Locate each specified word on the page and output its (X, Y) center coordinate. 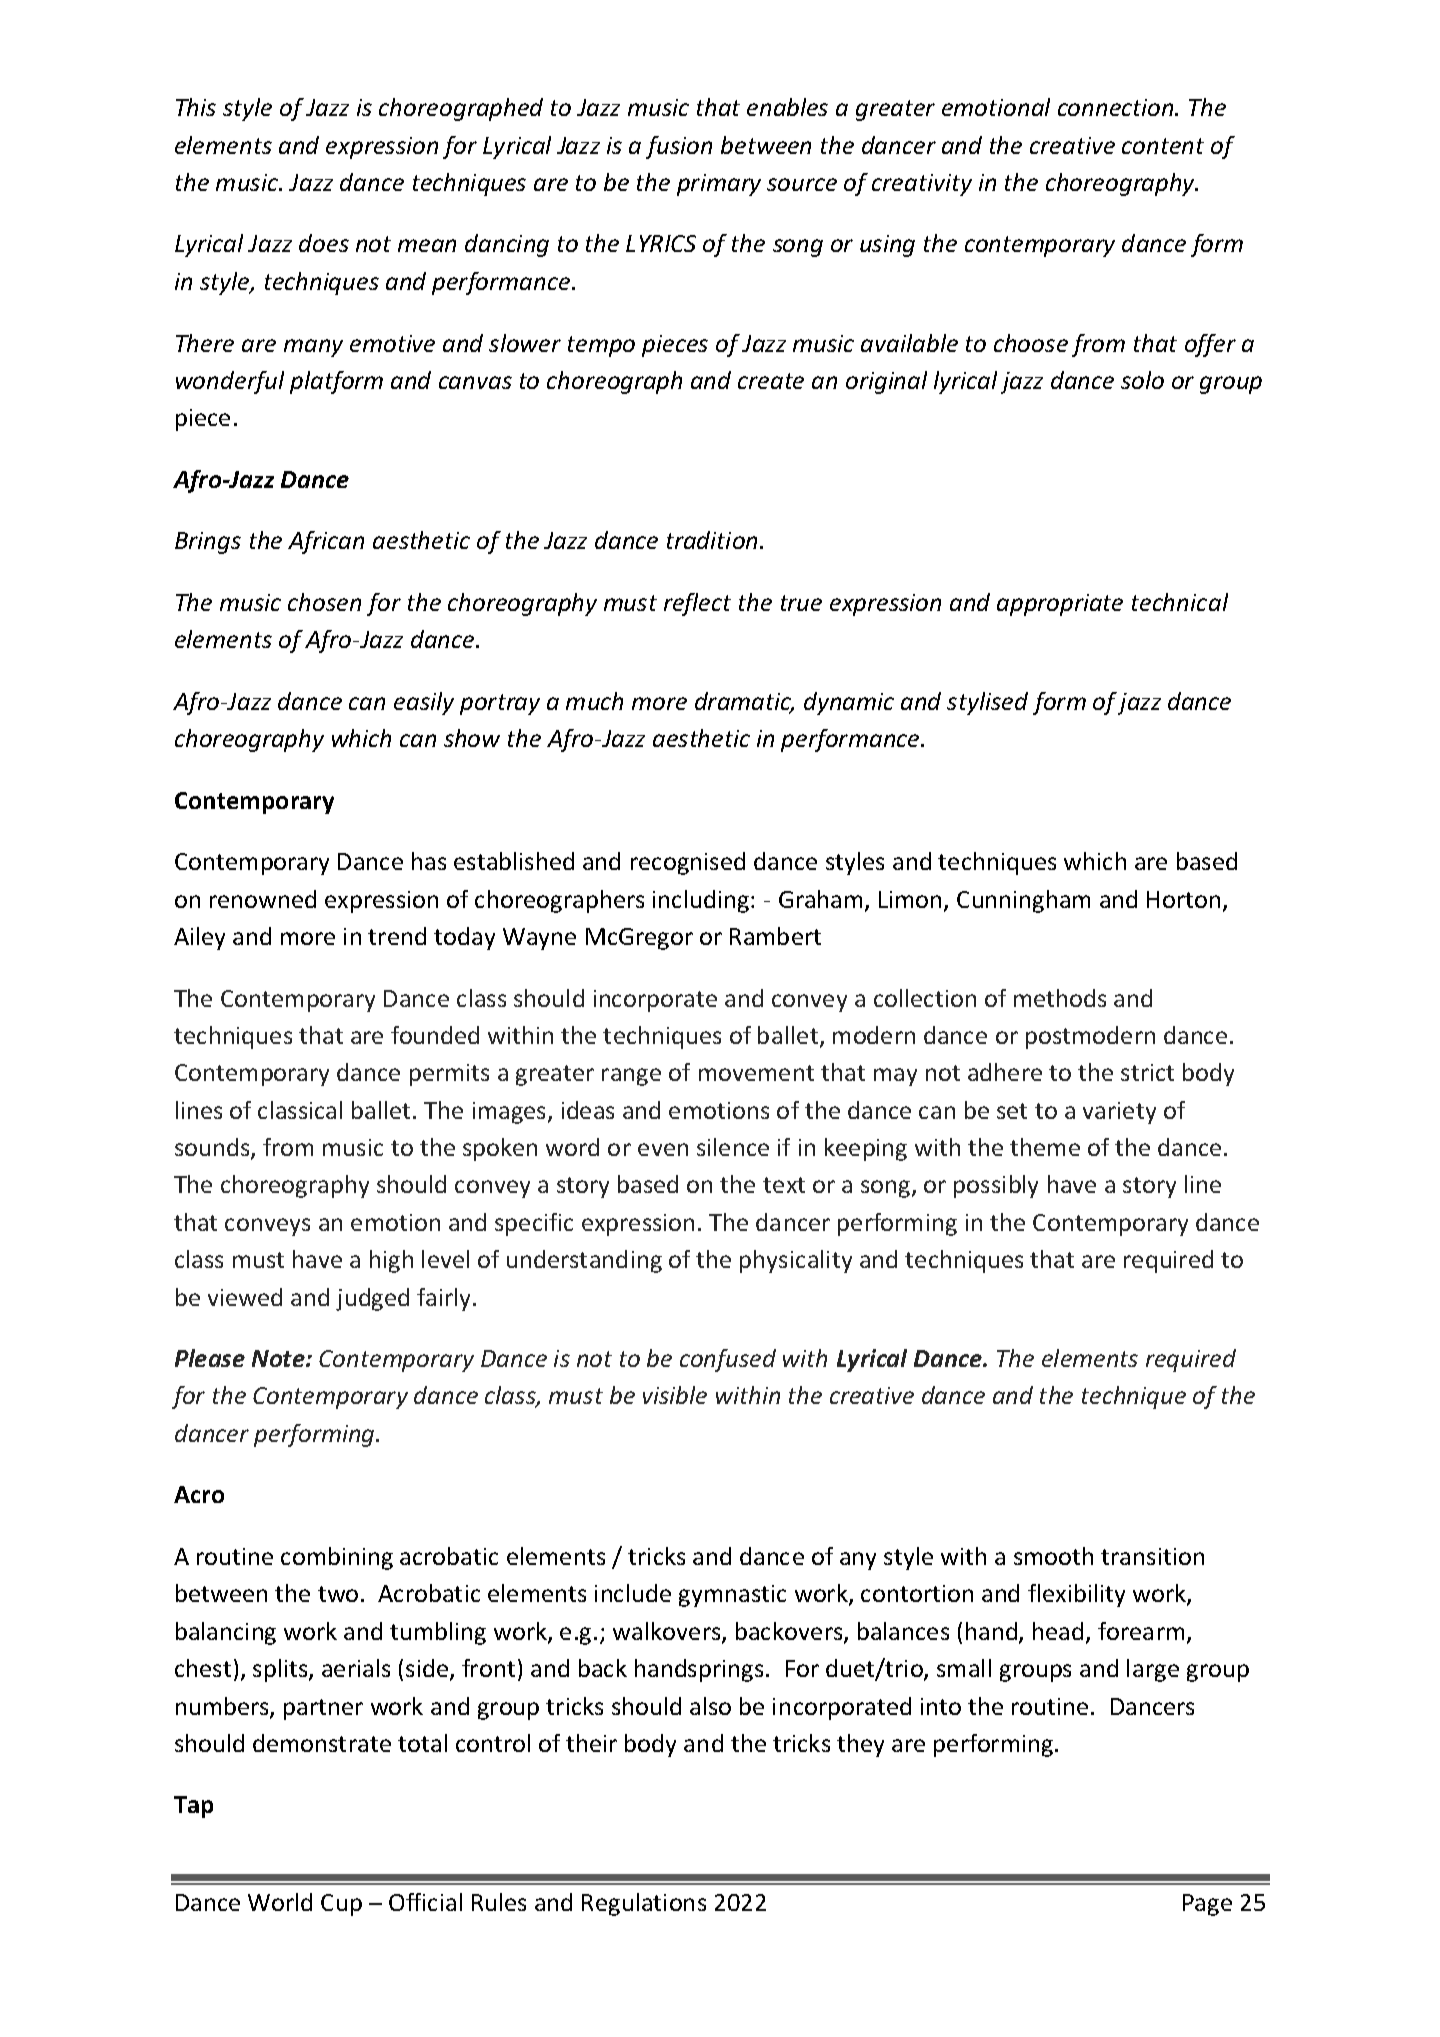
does (324, 243)
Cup (341, 1905)
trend (397, 936)
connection (1117, 107)
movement (756, 1073)
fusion (679, 147)
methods (1060, 998)
